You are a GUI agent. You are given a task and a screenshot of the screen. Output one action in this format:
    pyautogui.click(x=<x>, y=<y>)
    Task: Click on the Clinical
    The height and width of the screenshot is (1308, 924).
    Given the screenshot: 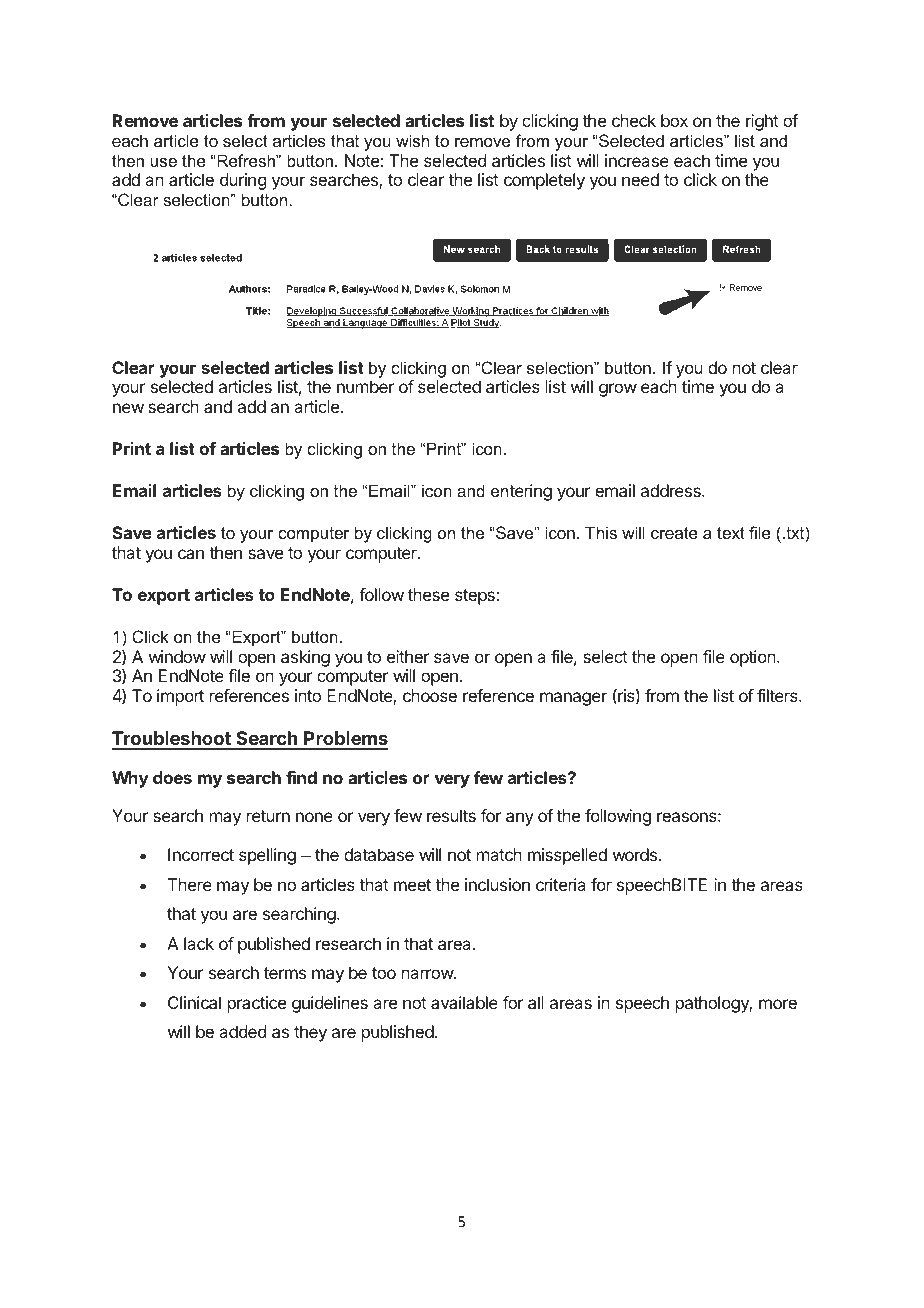 What is the action you would take?
    pyautogui.click(x=194, y=1002)
